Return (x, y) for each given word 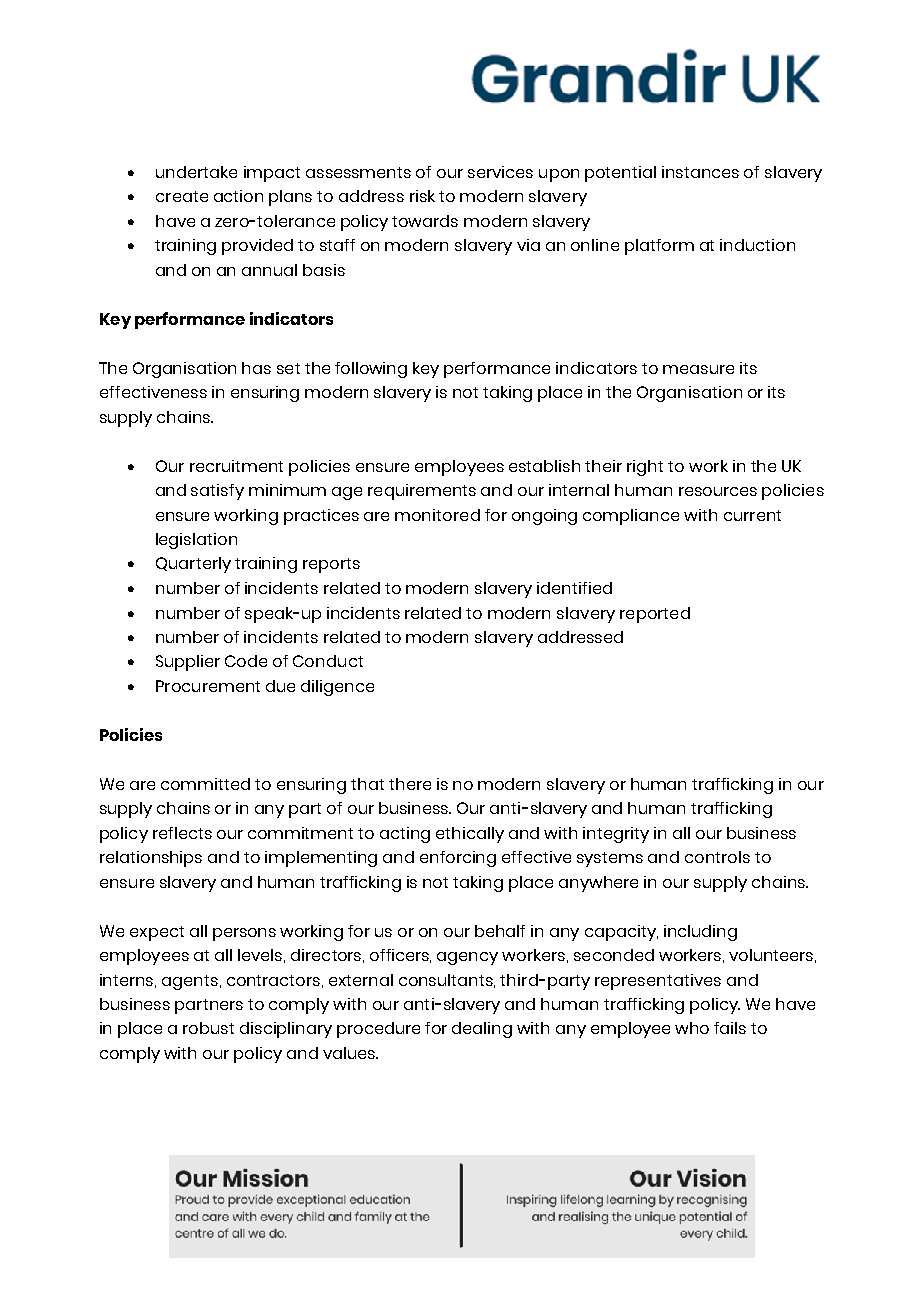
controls (717, 857)
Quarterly (193, 565)
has (256, 368)
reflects (182, 833)
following (371, 370)
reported (655, 615)
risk (422, 196)
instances (700, 172)
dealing (482, 1030)
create (182, 196)
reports (331, 565)
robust (208, 1028)
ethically (470, 835)
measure (698, 369)
